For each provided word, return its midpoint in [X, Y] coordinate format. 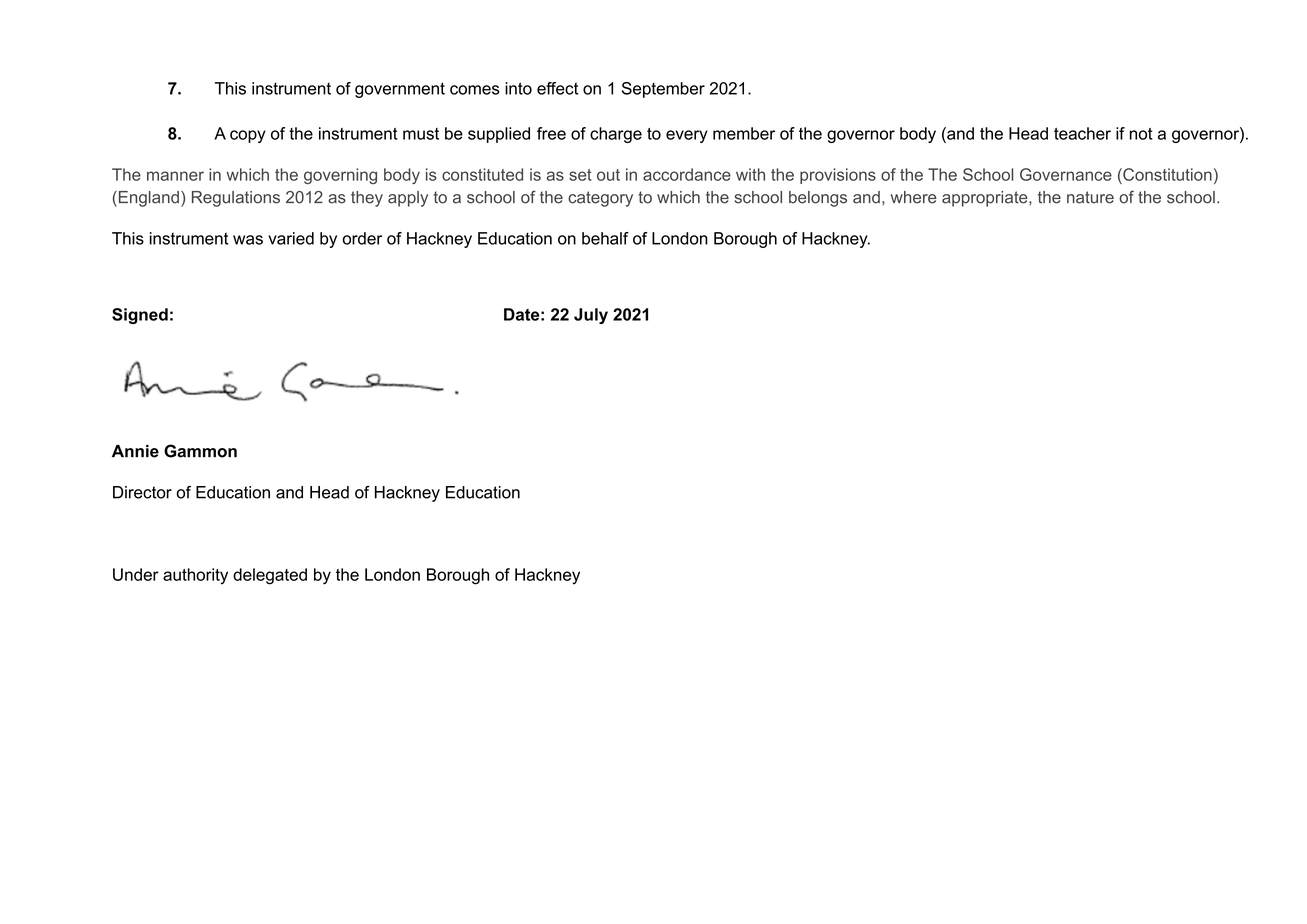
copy [248, 136]
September [663, 90]
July [591, 316]
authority [195, 576]
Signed [140, 316]
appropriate [986, 199]
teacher [1082, 133]
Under [136, 574]
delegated [270, 576]
